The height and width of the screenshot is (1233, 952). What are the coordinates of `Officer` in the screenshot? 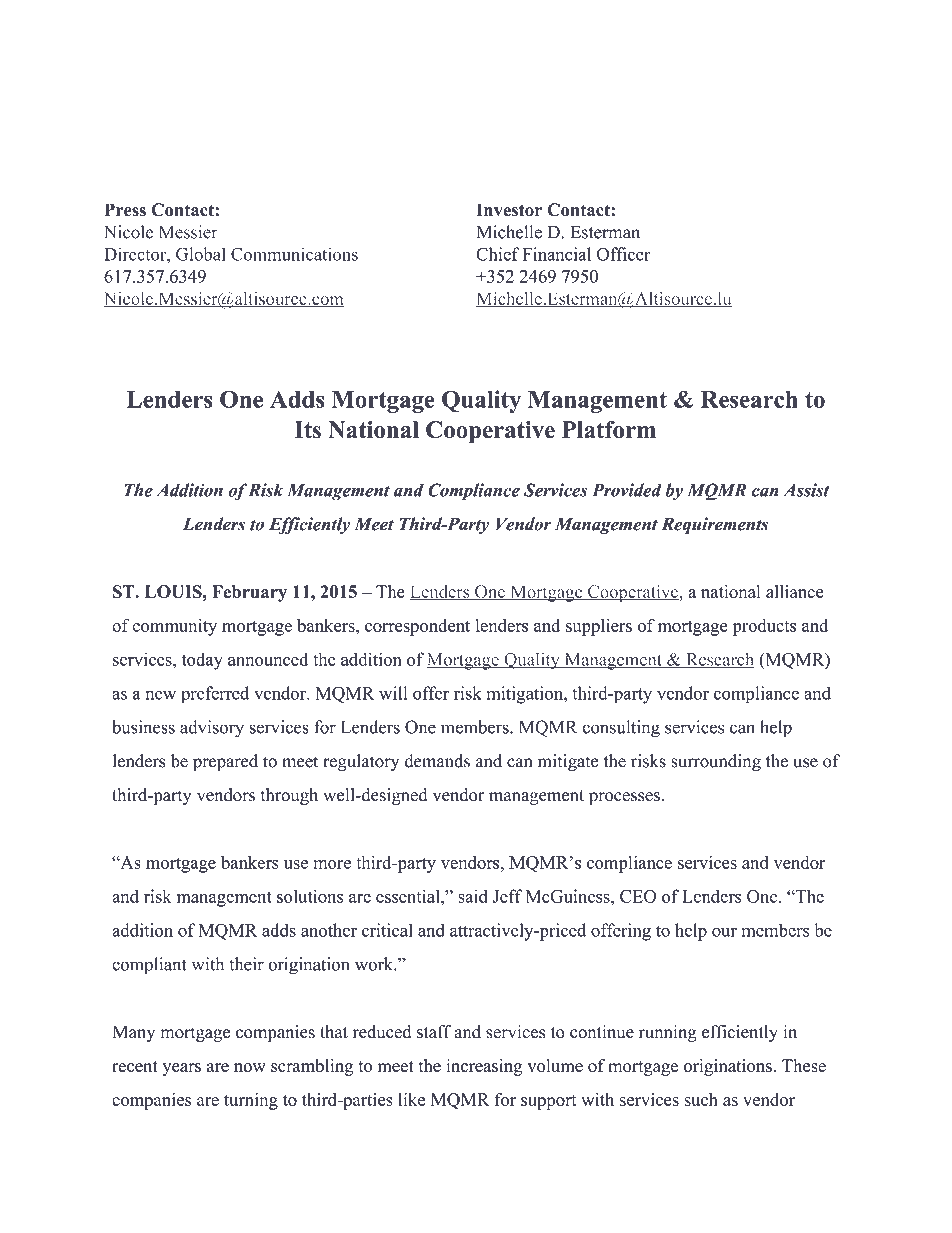 It's located at (624, 254).
